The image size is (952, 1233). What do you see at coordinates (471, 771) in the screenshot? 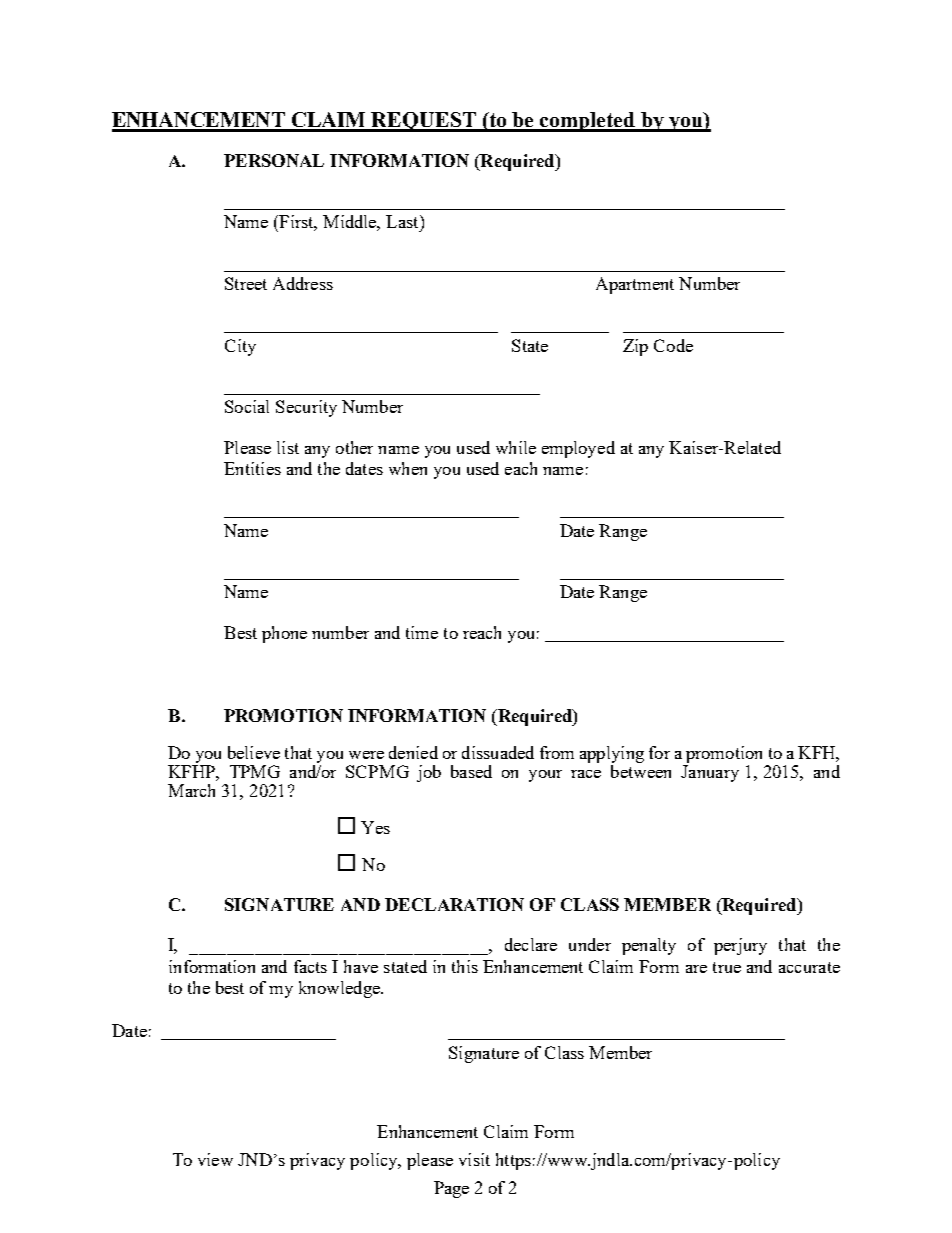
I see `based` at bounding box center [471, 771].
